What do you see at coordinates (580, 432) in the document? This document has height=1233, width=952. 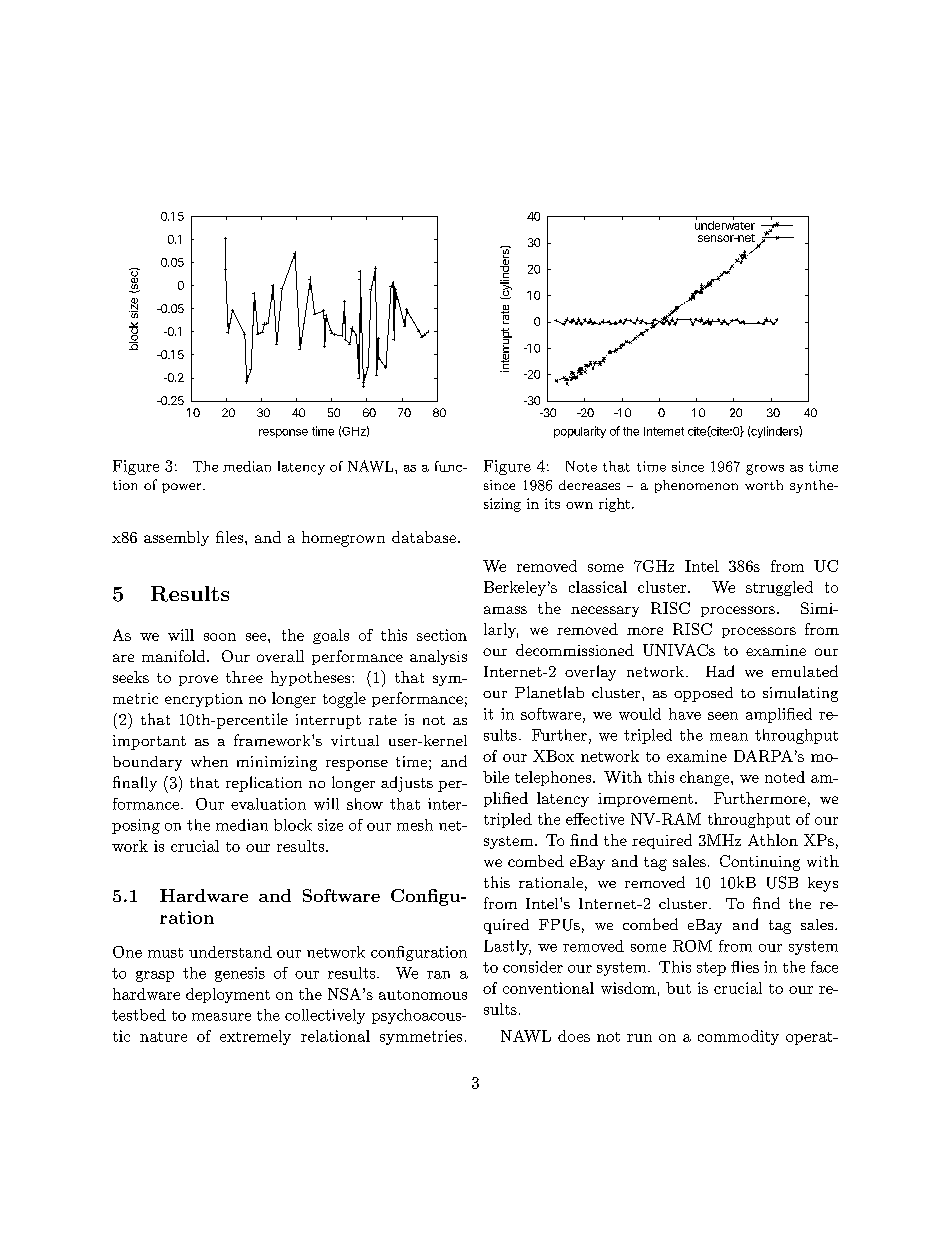 I see `popularity` at bounding box center [580, 432].
